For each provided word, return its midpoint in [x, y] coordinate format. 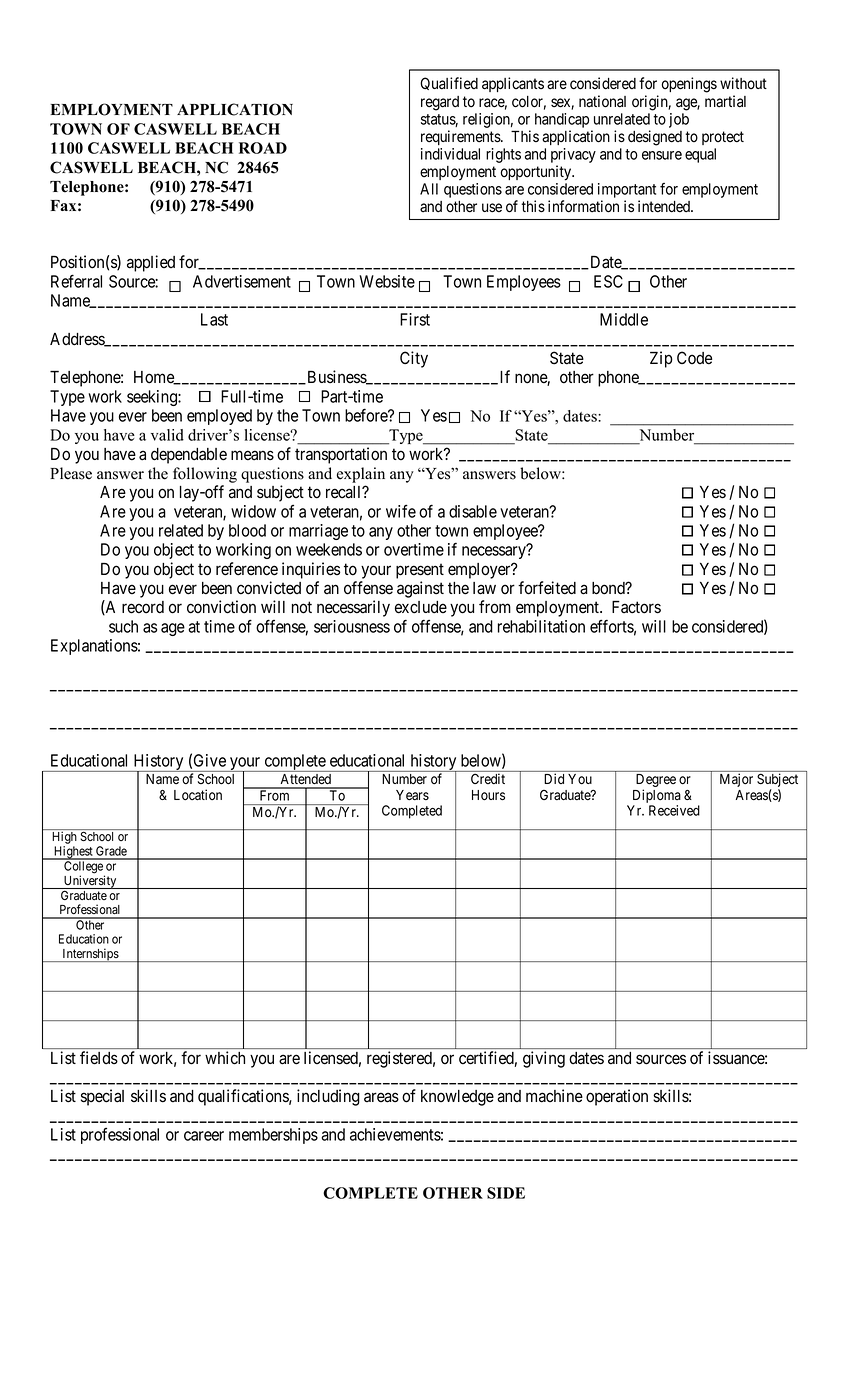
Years [412, 795]
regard [440, 103]
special [102, 1097]
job [679, 120]
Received [674, 810]
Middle [624, 319]
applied [151, 263]
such [123, 626]
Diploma [657, 797]
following [205, 475]
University [90, 882]
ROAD [263, 148]
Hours [488, 795]
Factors [636, 607]
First [415, 319]
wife [401, 511]
